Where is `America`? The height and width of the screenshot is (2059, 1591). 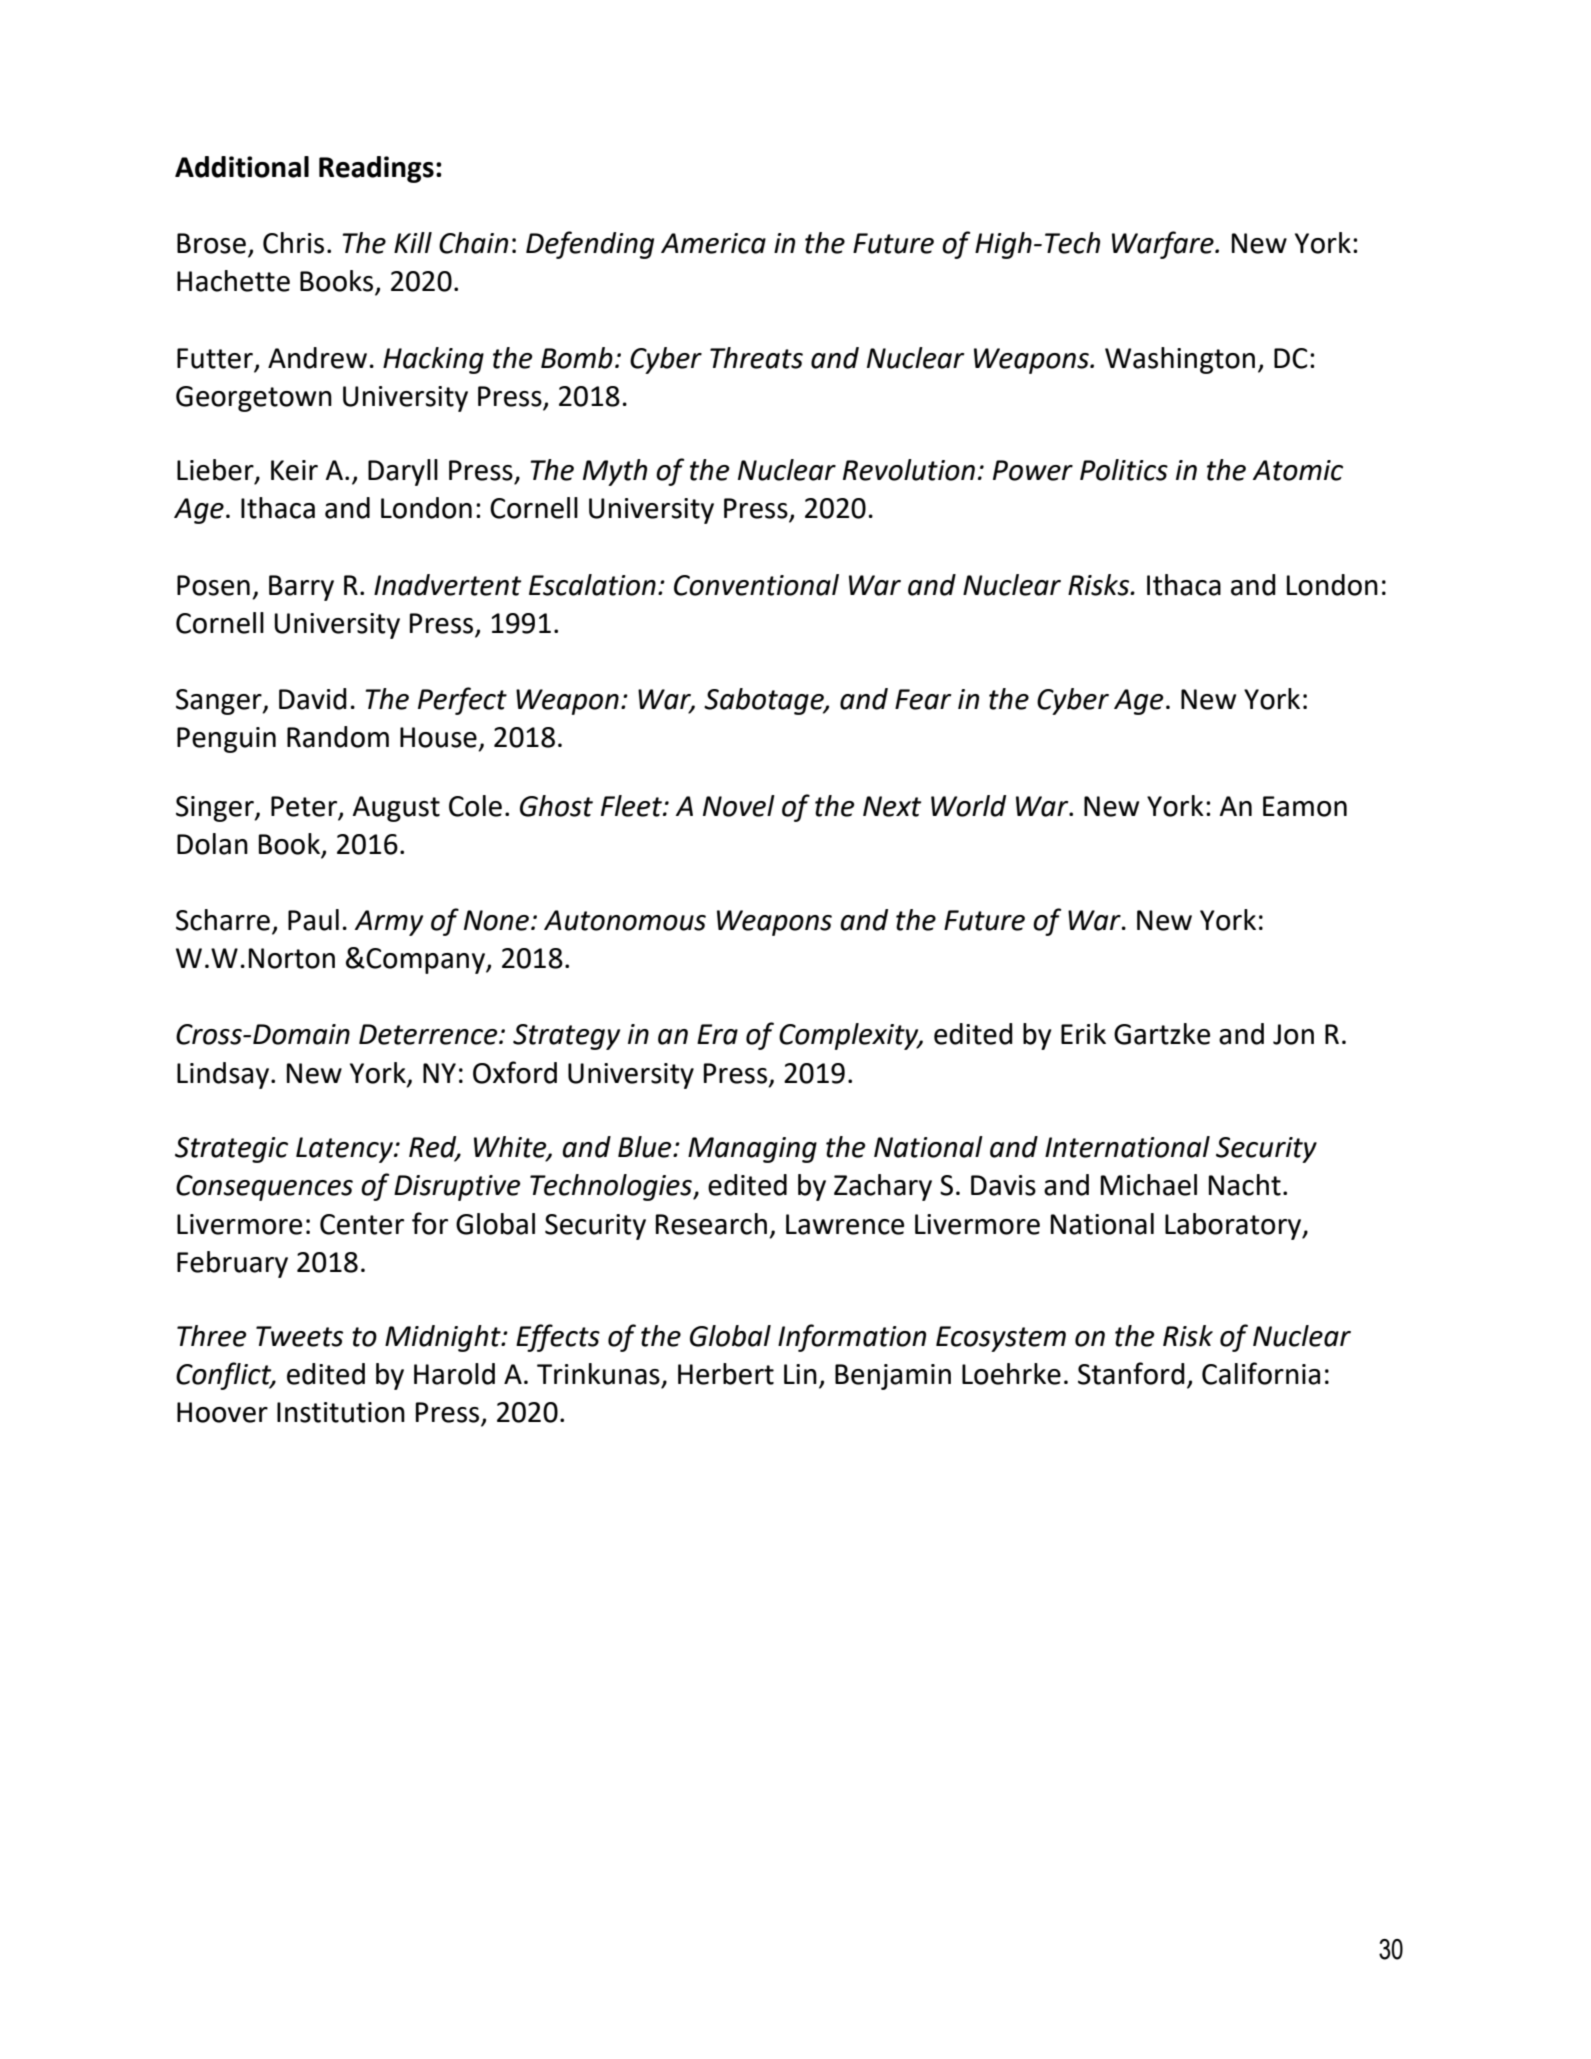
America is located at coordinates (713, 243).
